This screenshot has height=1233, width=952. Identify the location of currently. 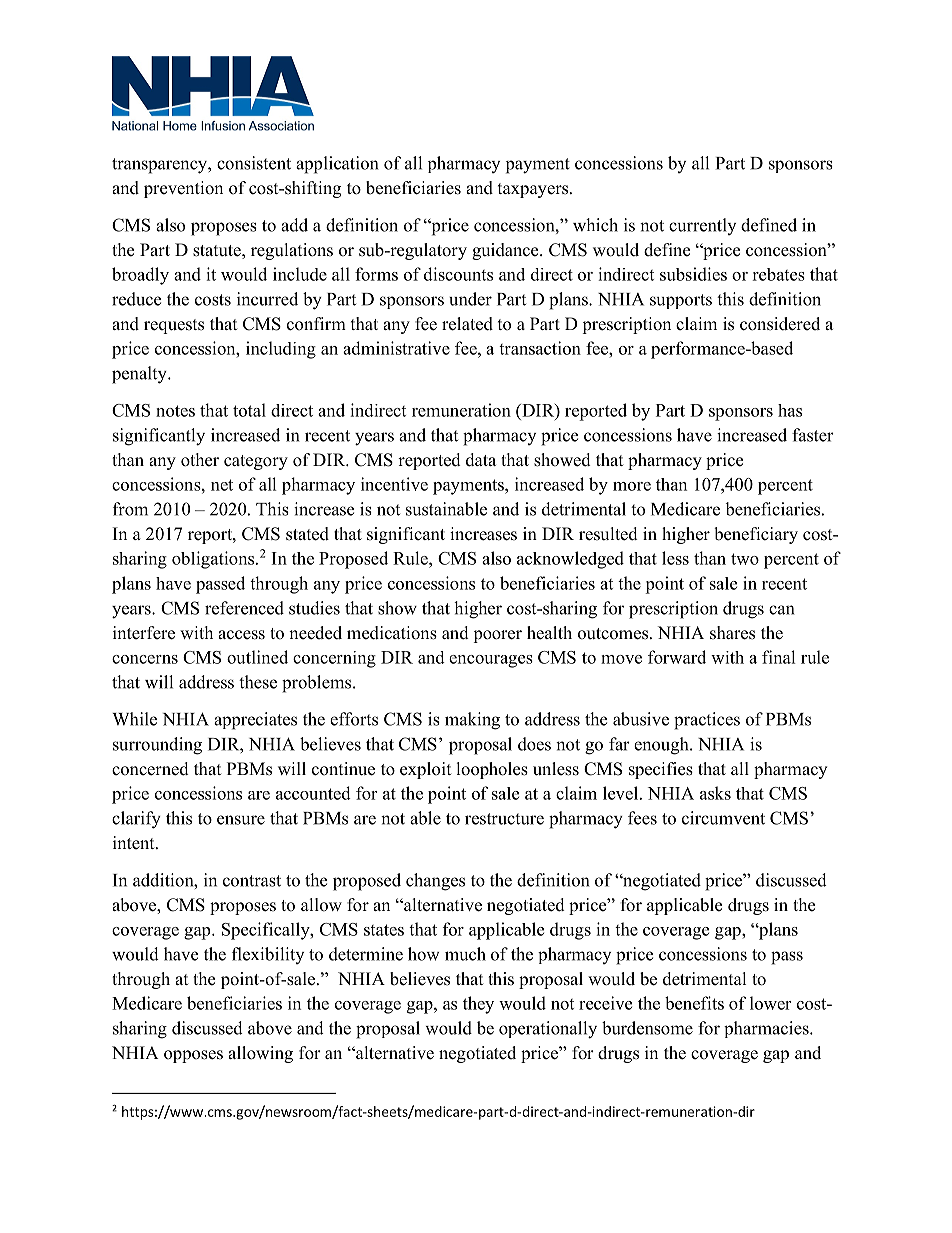
(702, 226).
